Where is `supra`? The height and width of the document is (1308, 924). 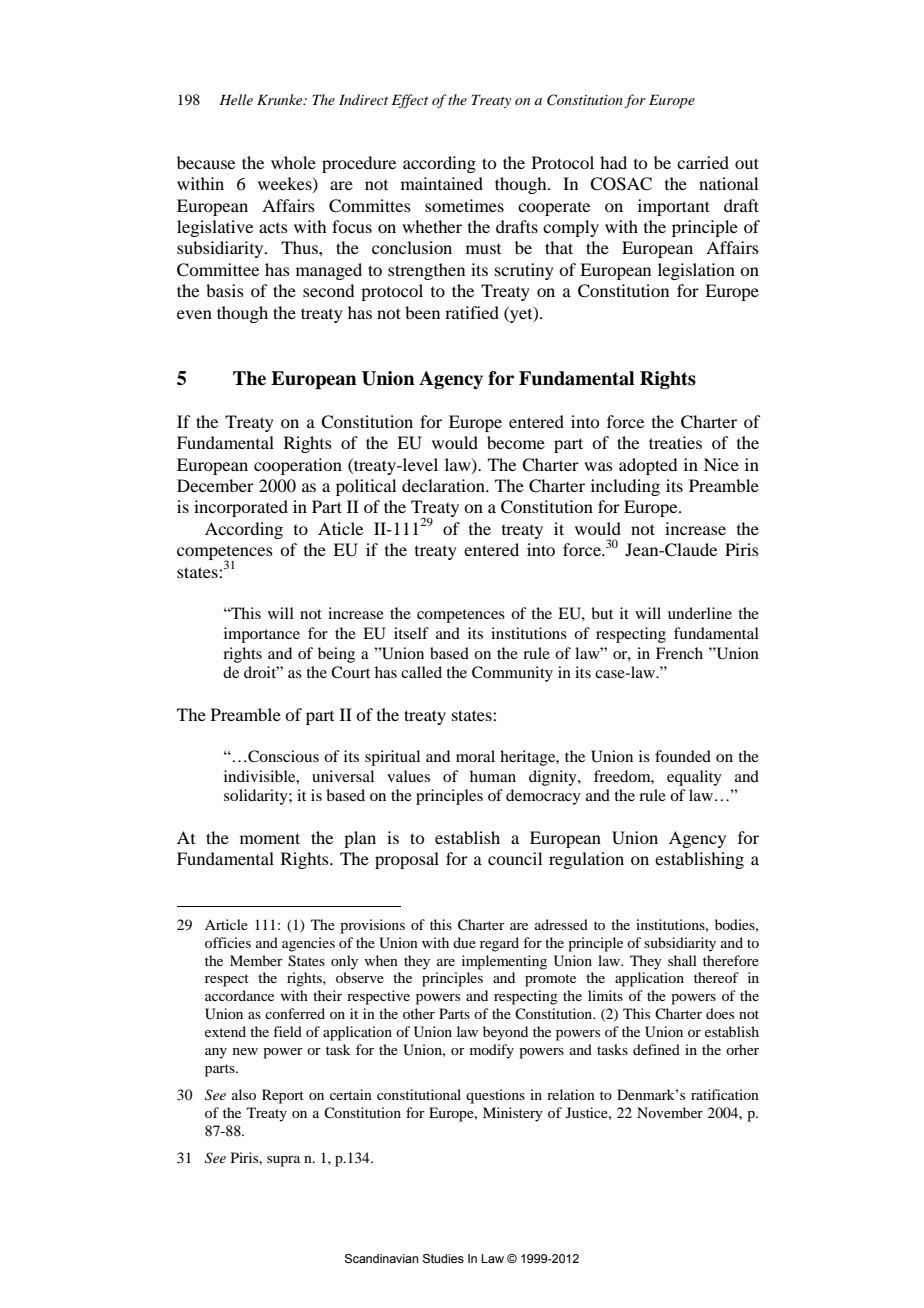 supra is located at coordinates (283, 1161).
